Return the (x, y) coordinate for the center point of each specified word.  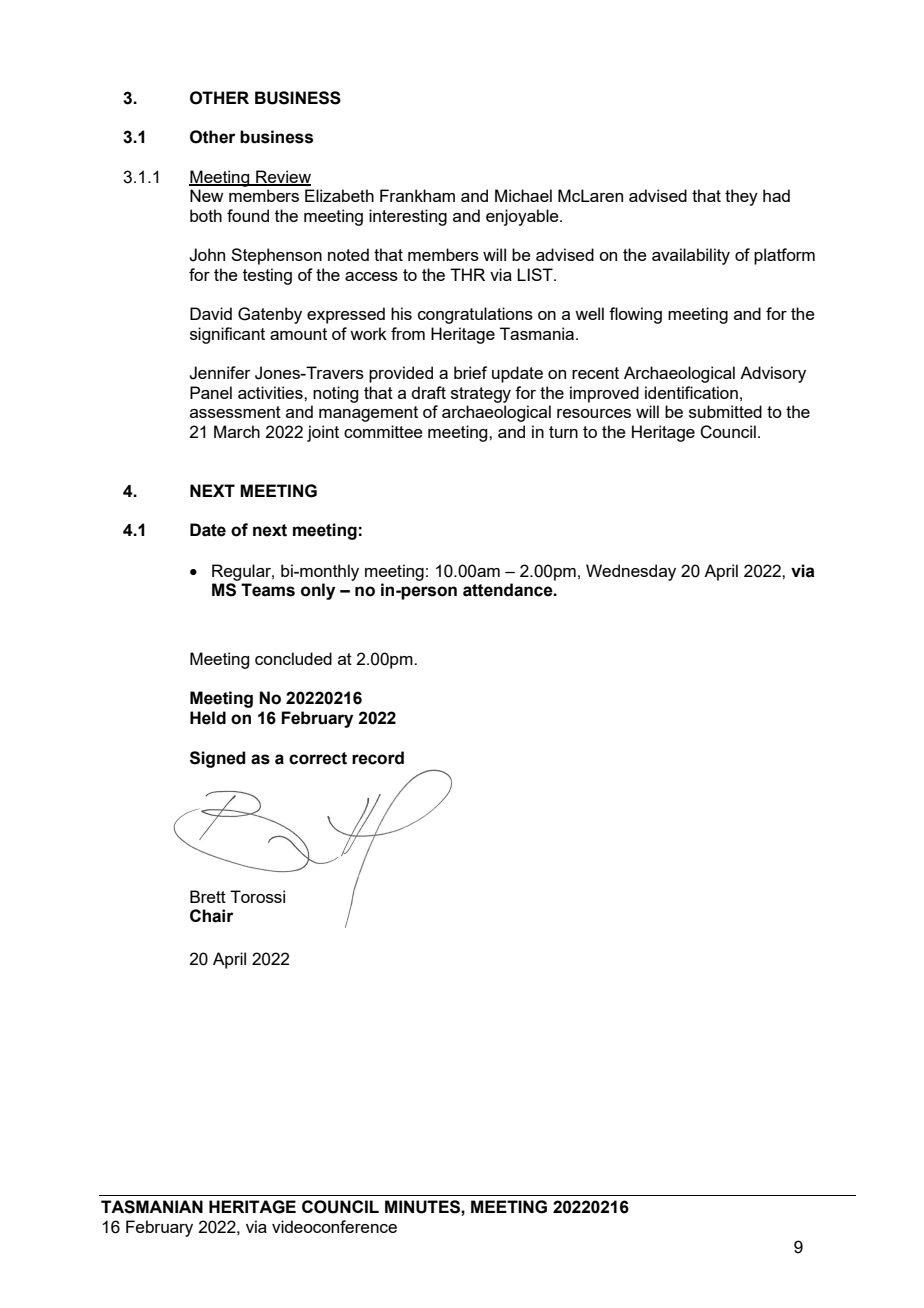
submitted (725, 411)
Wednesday (631, 572)
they (741, 197)
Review (282, 177)
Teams (268, 590)
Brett (208, 896)
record (378, 758)
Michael (523, 195)
